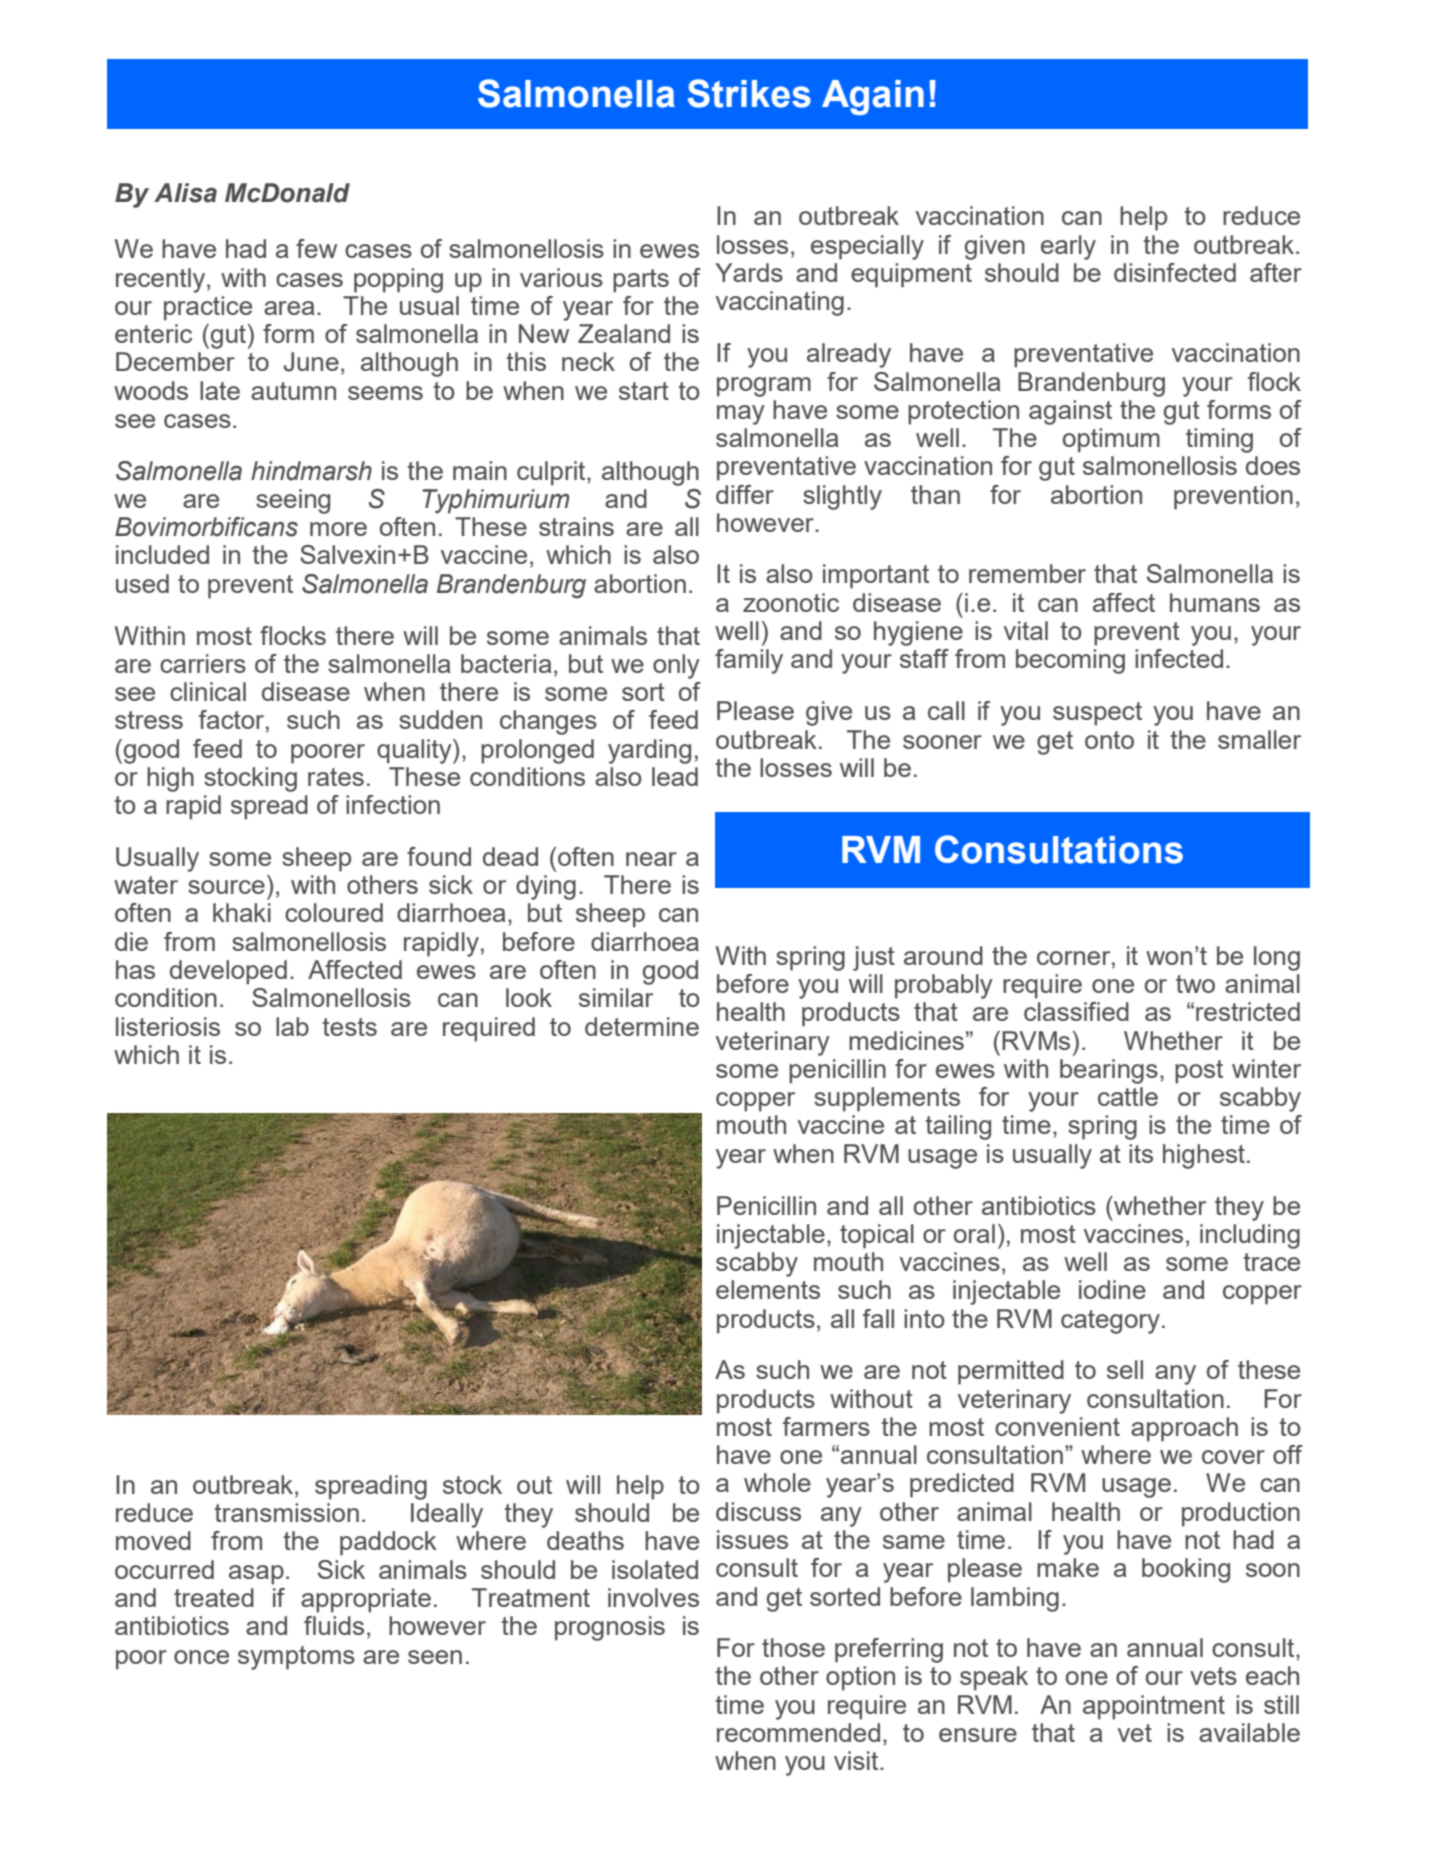 This screenshot has height=1869, width=1444. Describe the element at coordinates (242, 912) in the screenshot. I see `khaki` at that location.
